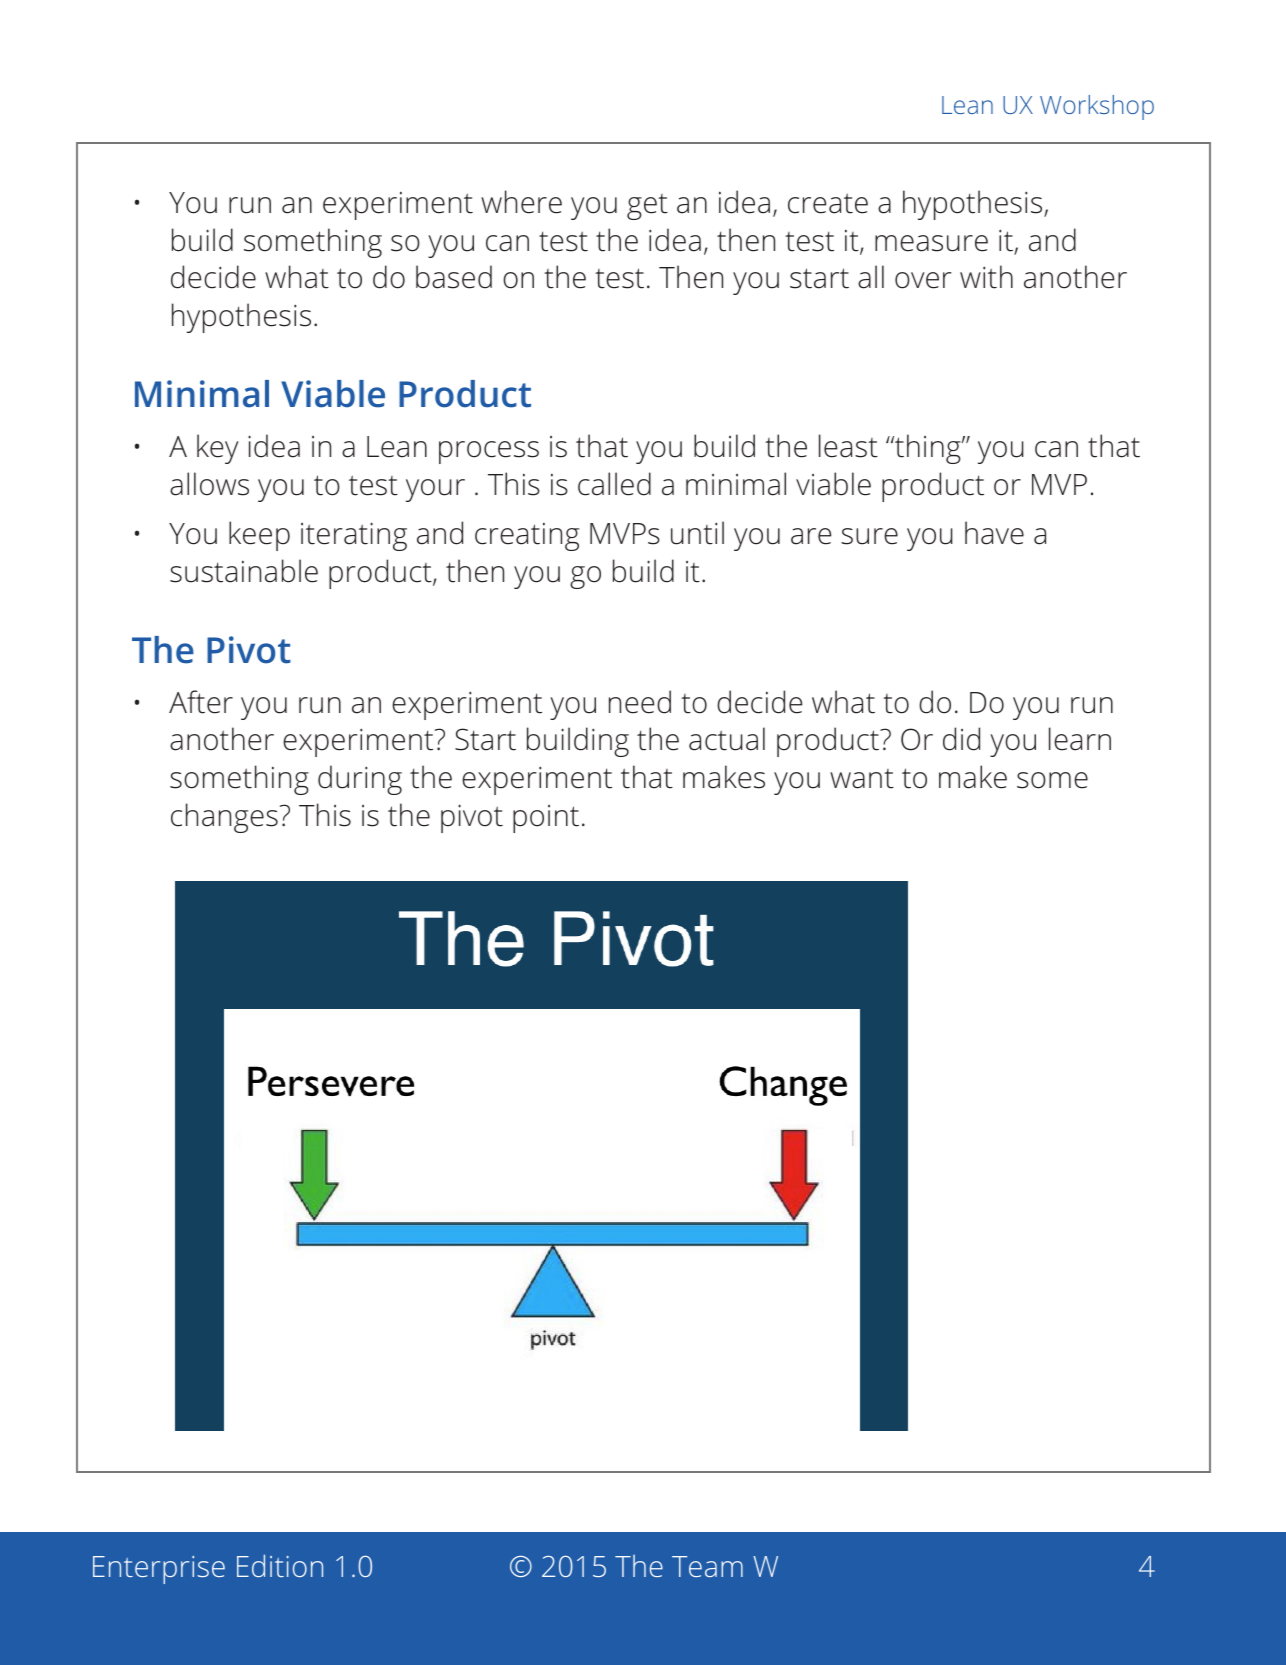 This document has width=1286, height=1665. I want to click on Workshop, so click(1097, 107).
